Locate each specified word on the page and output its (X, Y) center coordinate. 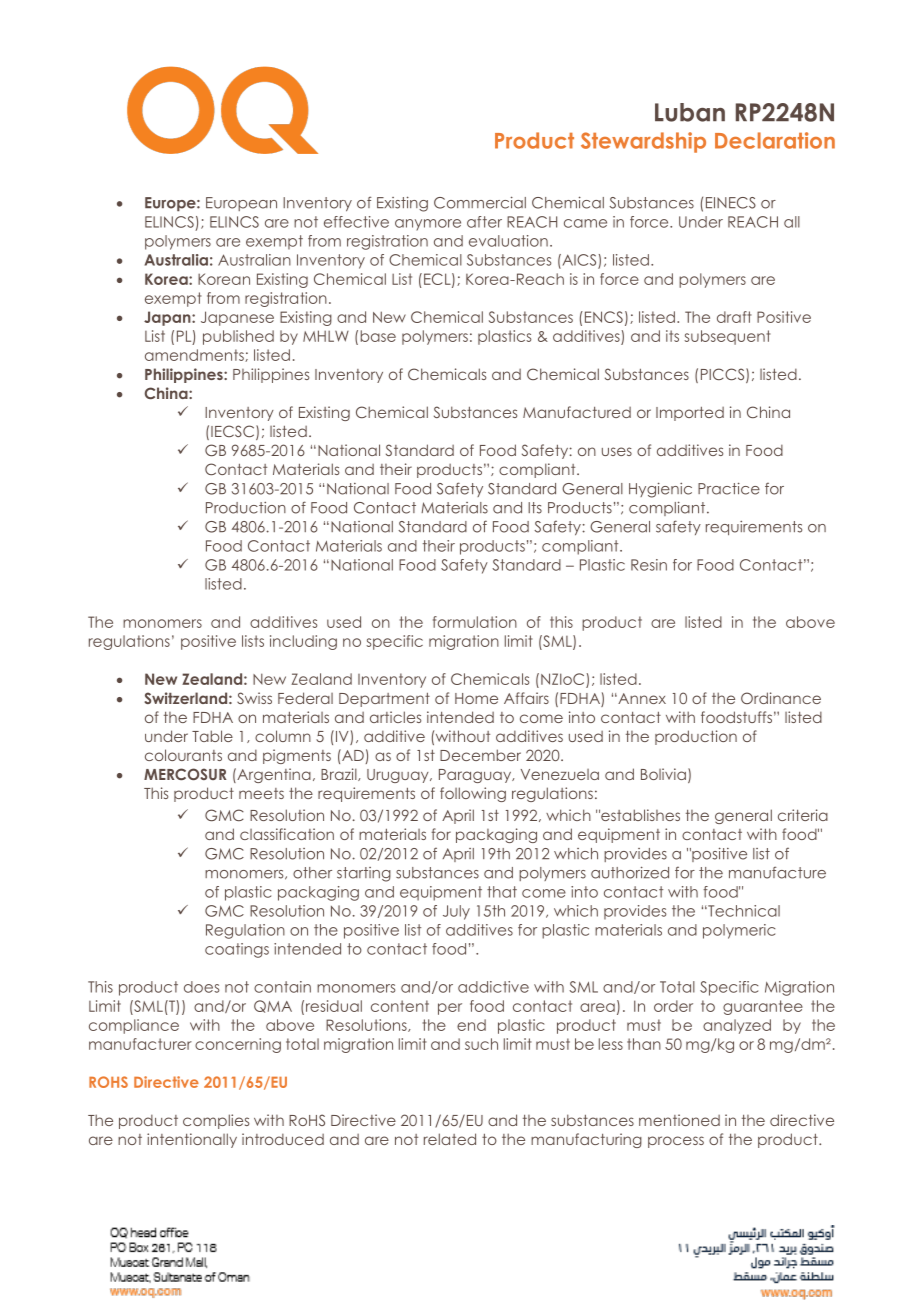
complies (216, 1121)
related (450, 1139)
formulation (475, 622)
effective (356, 222)
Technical (743, 911)
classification (287, 834)
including (303, 642)
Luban (690, 112)
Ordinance (781, 698)
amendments (195, 355)
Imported (690, 414)
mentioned (679, 1120)
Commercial (480, 202)
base (378, 336)
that (502, 892)
